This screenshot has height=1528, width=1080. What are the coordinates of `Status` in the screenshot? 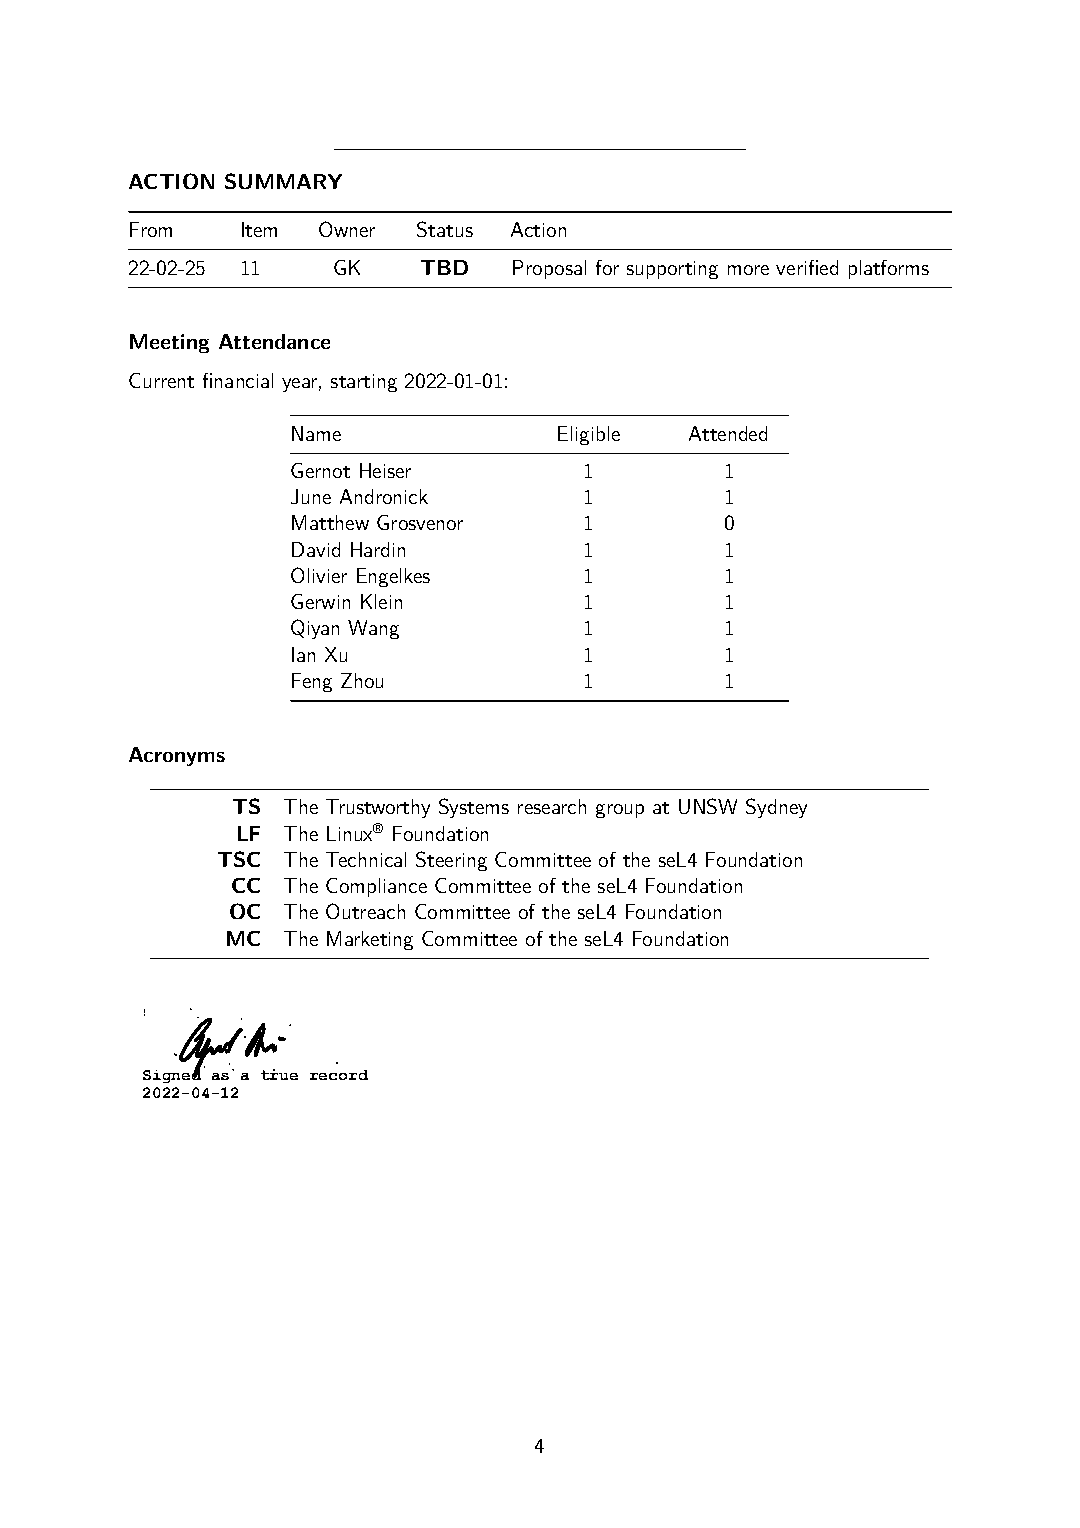 It's located at (445, 229).
